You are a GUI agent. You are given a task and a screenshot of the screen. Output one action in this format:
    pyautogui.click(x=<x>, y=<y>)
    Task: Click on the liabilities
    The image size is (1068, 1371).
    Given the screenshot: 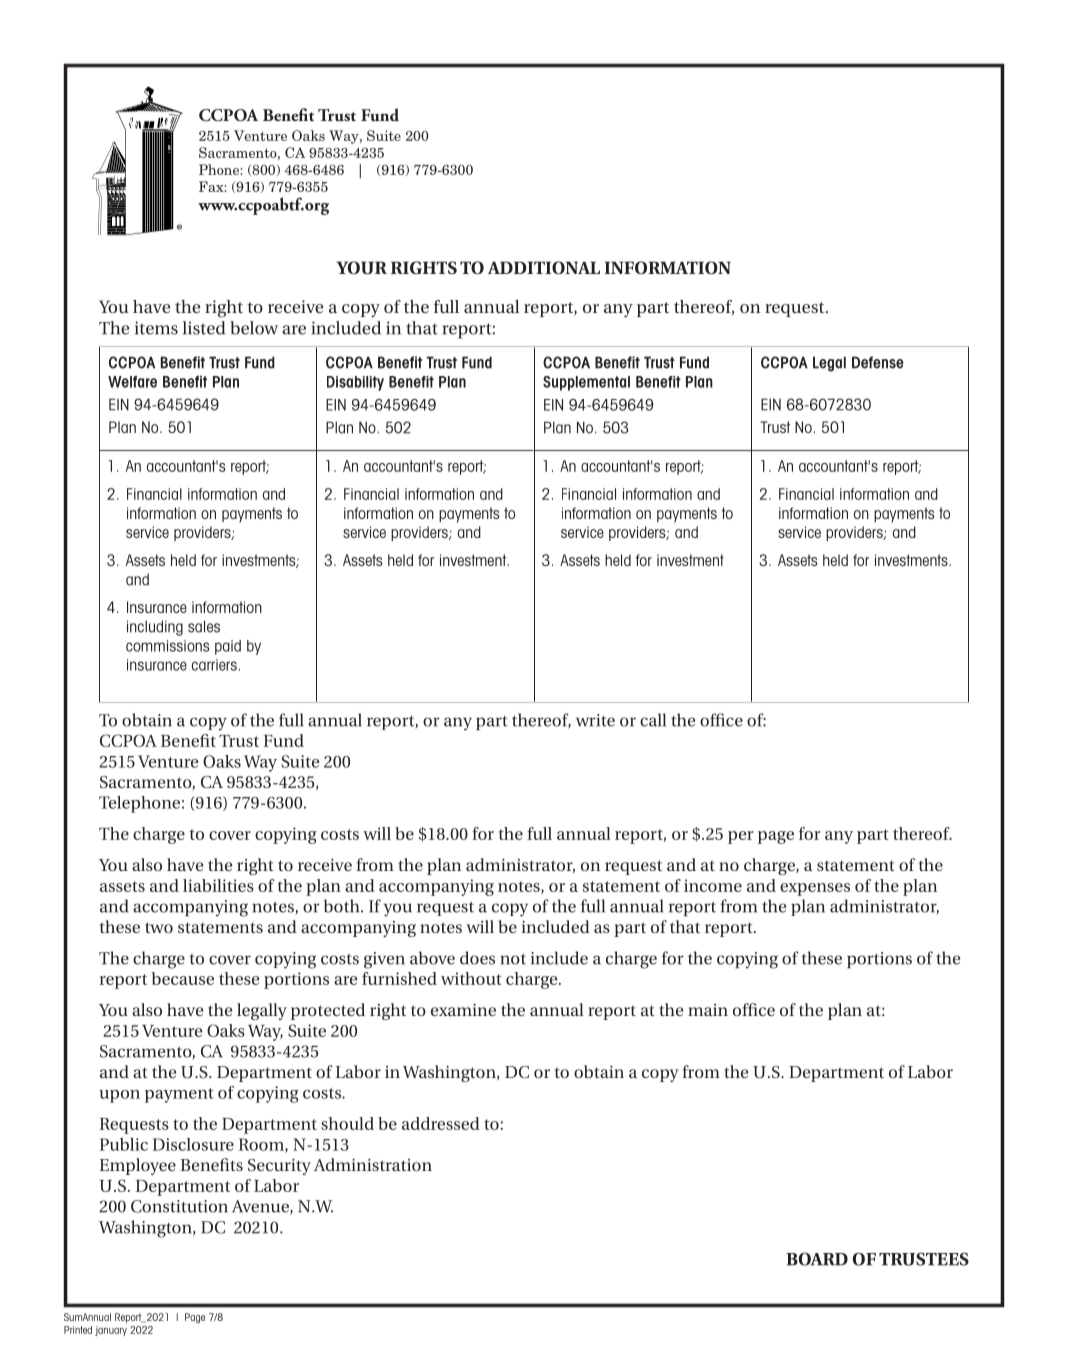 What is the action you would take?
    pyautogui.click(x=218, y=885)
